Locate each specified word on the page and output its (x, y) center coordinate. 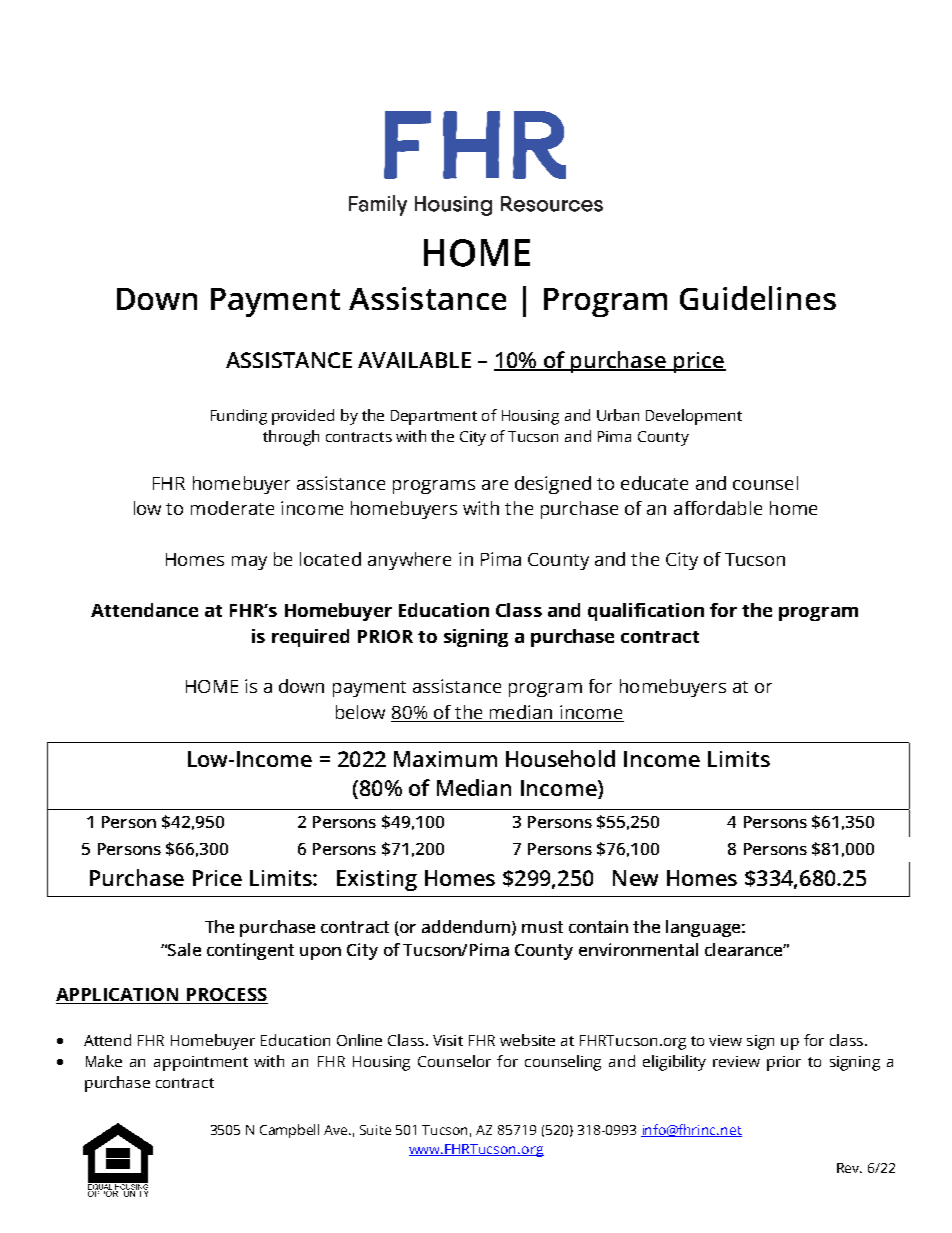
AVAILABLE (414, 360)
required (310, 638)
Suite (375, 1130)
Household (560, 758)
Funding (239, 417)
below (360, 712)
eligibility (674, 1063)
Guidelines (758, 298)
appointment (201, 1063)
